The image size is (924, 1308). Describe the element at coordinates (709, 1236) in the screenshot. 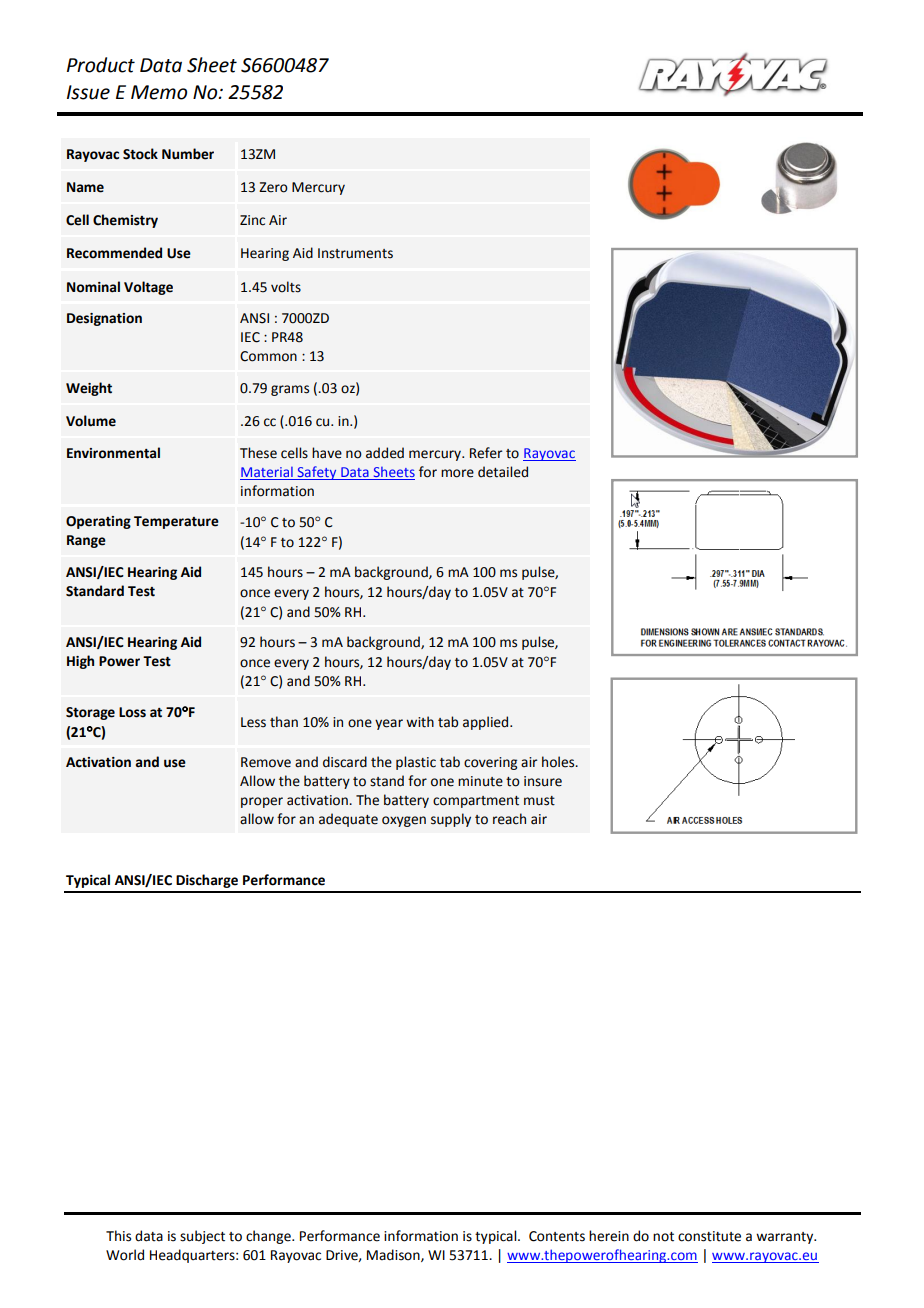

I see `constitute` at that location.
